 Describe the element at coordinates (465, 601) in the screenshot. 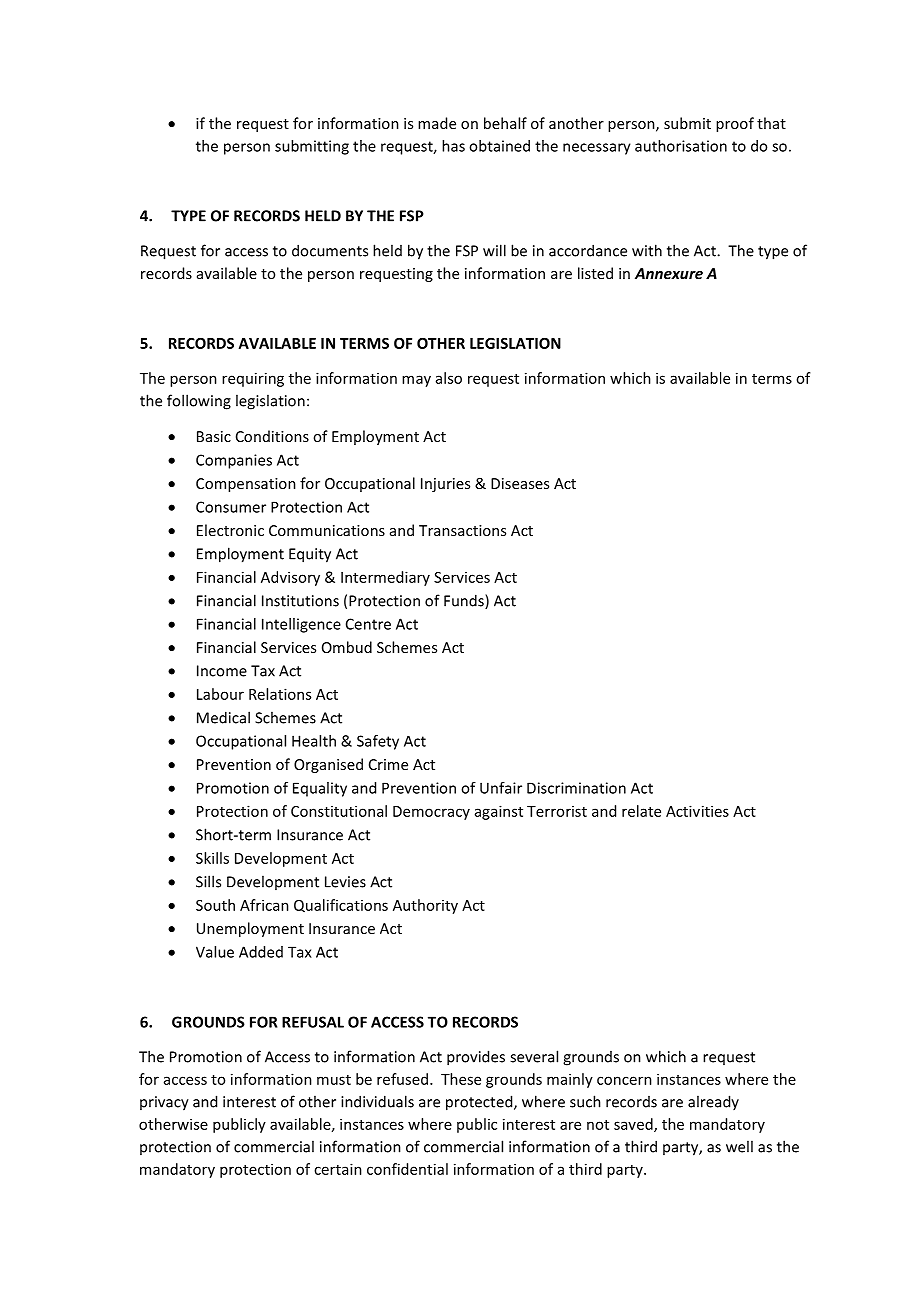

I see `Funds` at that location.
